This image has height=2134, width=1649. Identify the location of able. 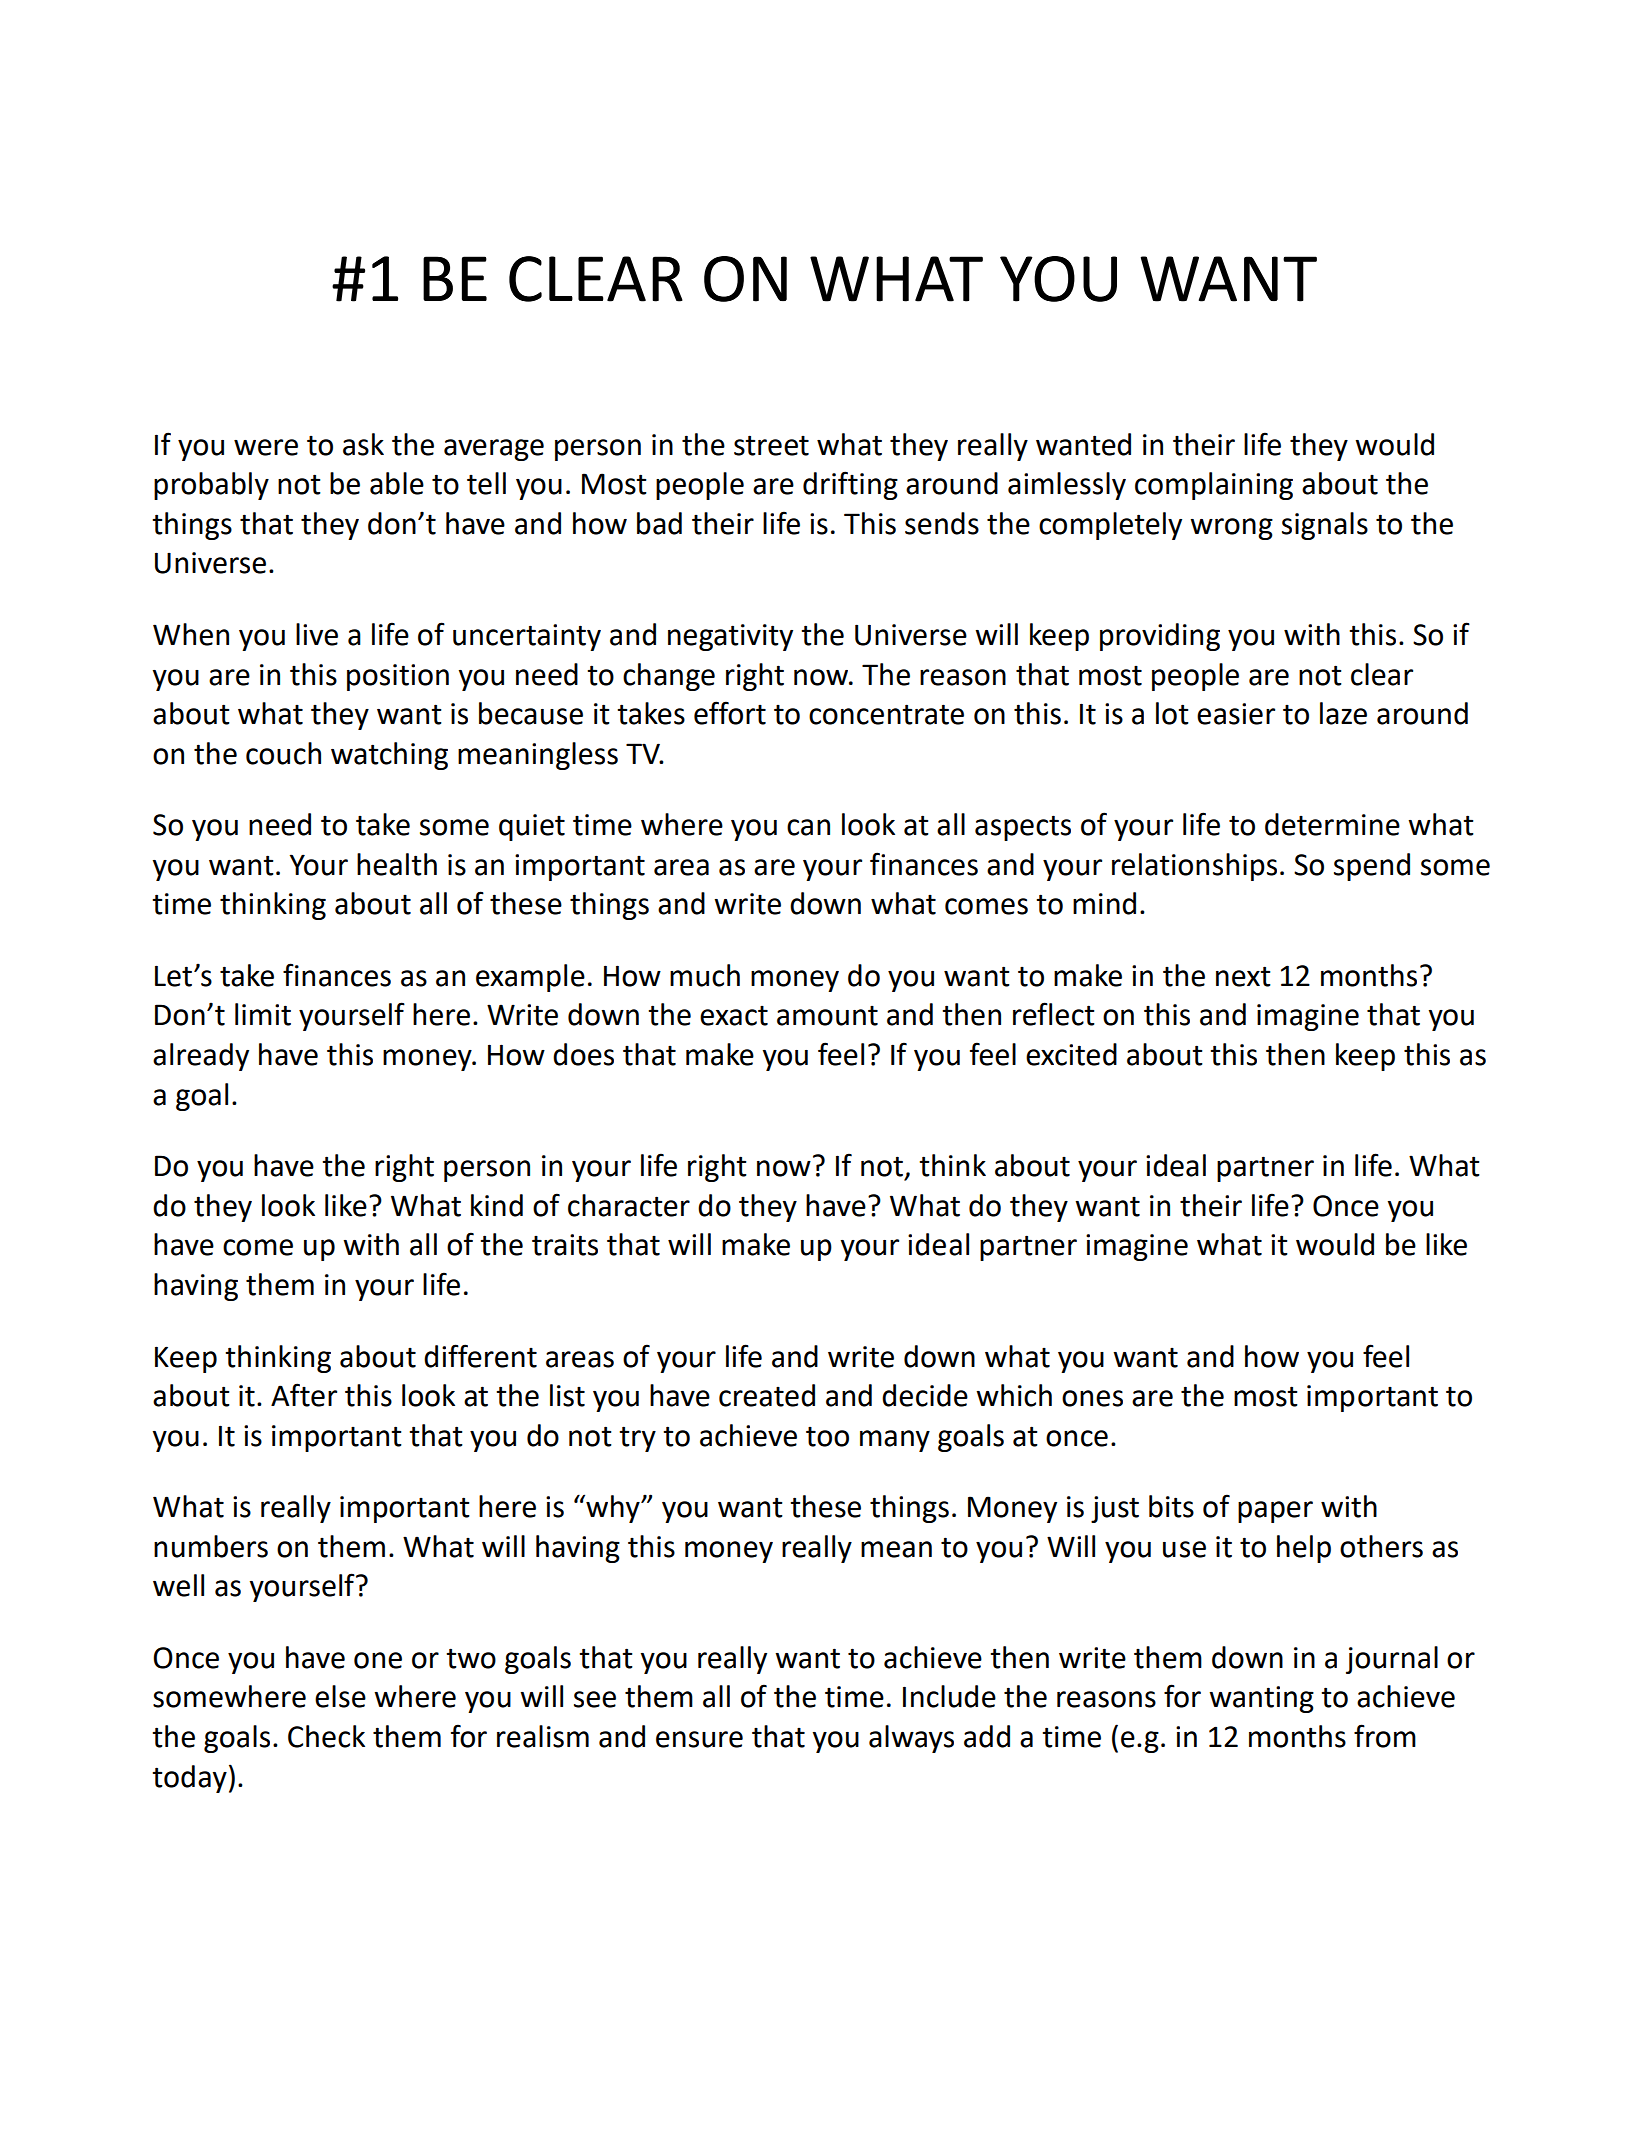
(397, 483).
